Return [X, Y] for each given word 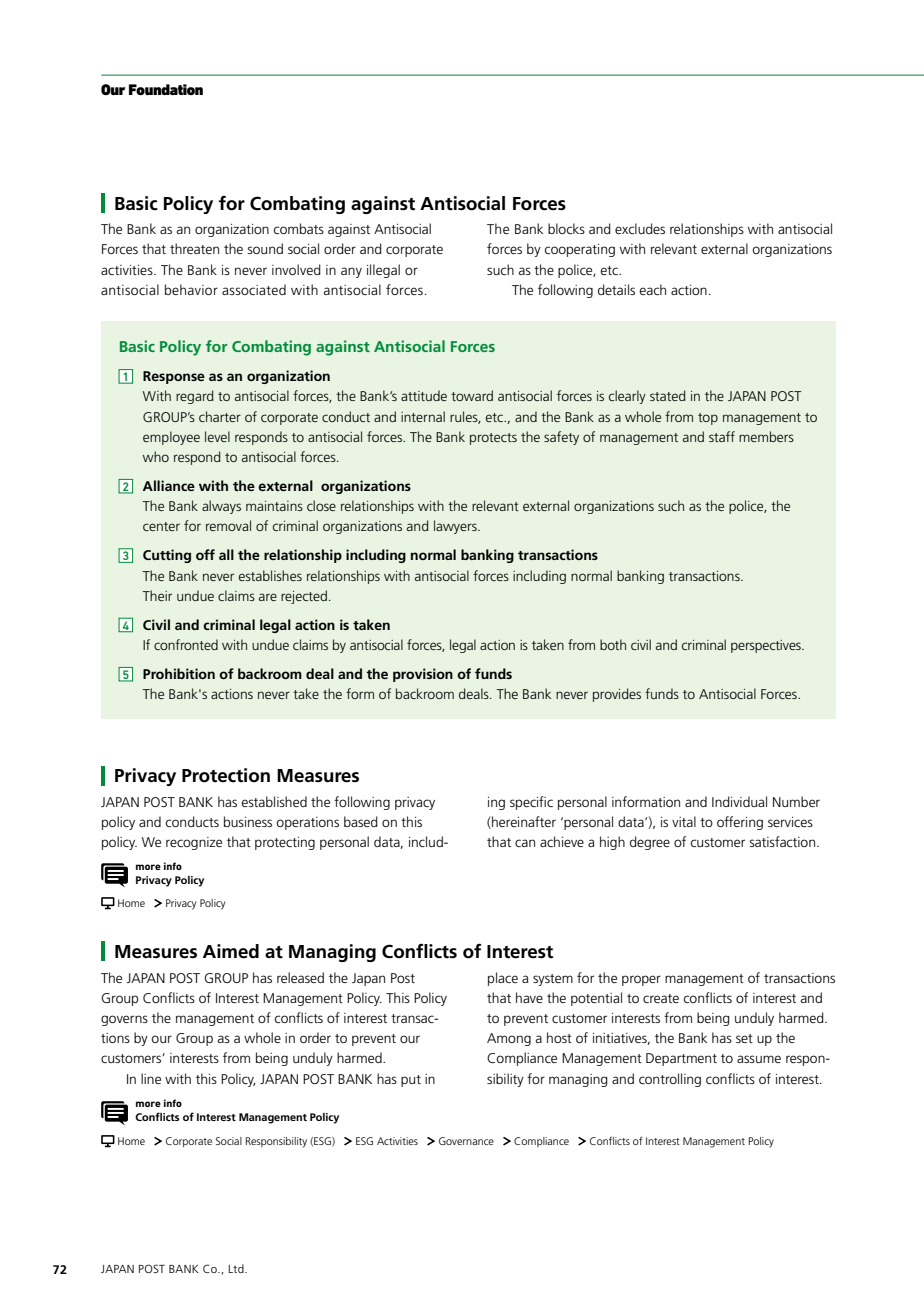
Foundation [166, 89]
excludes [640, 228]
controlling [670, 1080]
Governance [466, 1141]
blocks [566, 228]
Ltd [237, 1268]
